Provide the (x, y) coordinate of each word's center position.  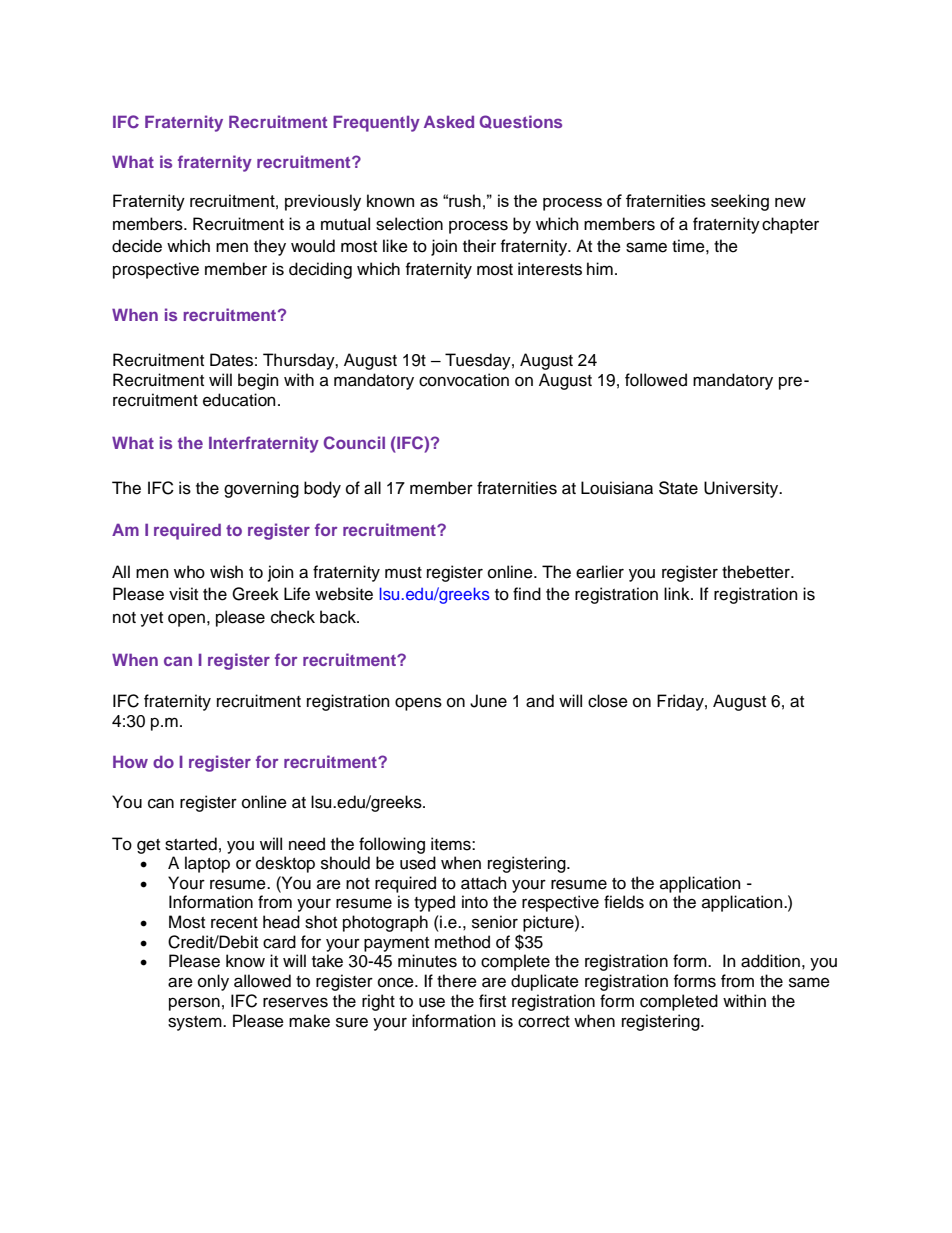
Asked (449, 121)
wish (226, 572)
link (678, 593)
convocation (464, 380)
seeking (740, 202)
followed (656, 380)
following (392, 845)
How (130, 761)
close (608, 701)
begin (258, 381)
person (194, 1004)
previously (323, 202)
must (403, 573)
